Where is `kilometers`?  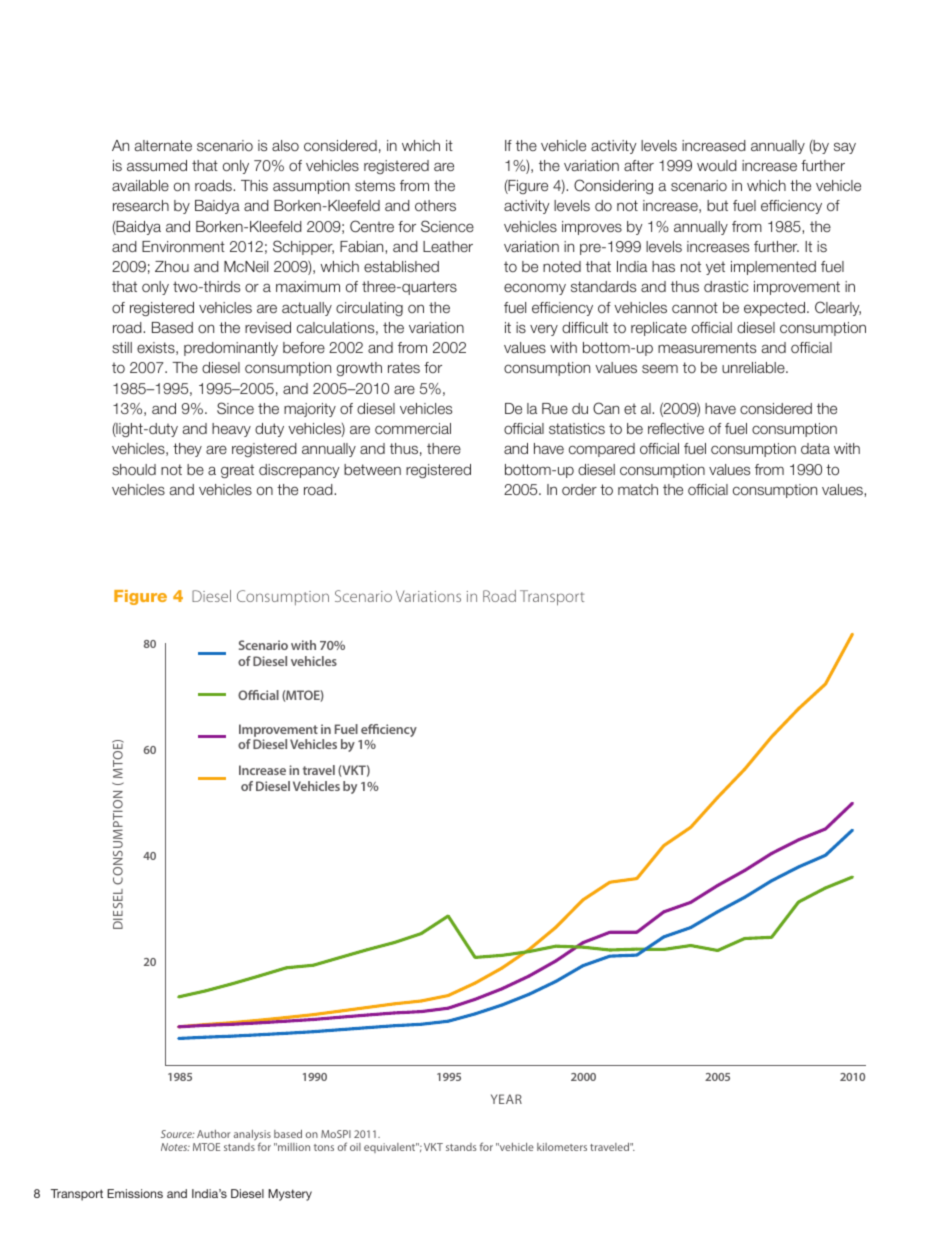
kilometers is located at coordinates (562, 1147).
